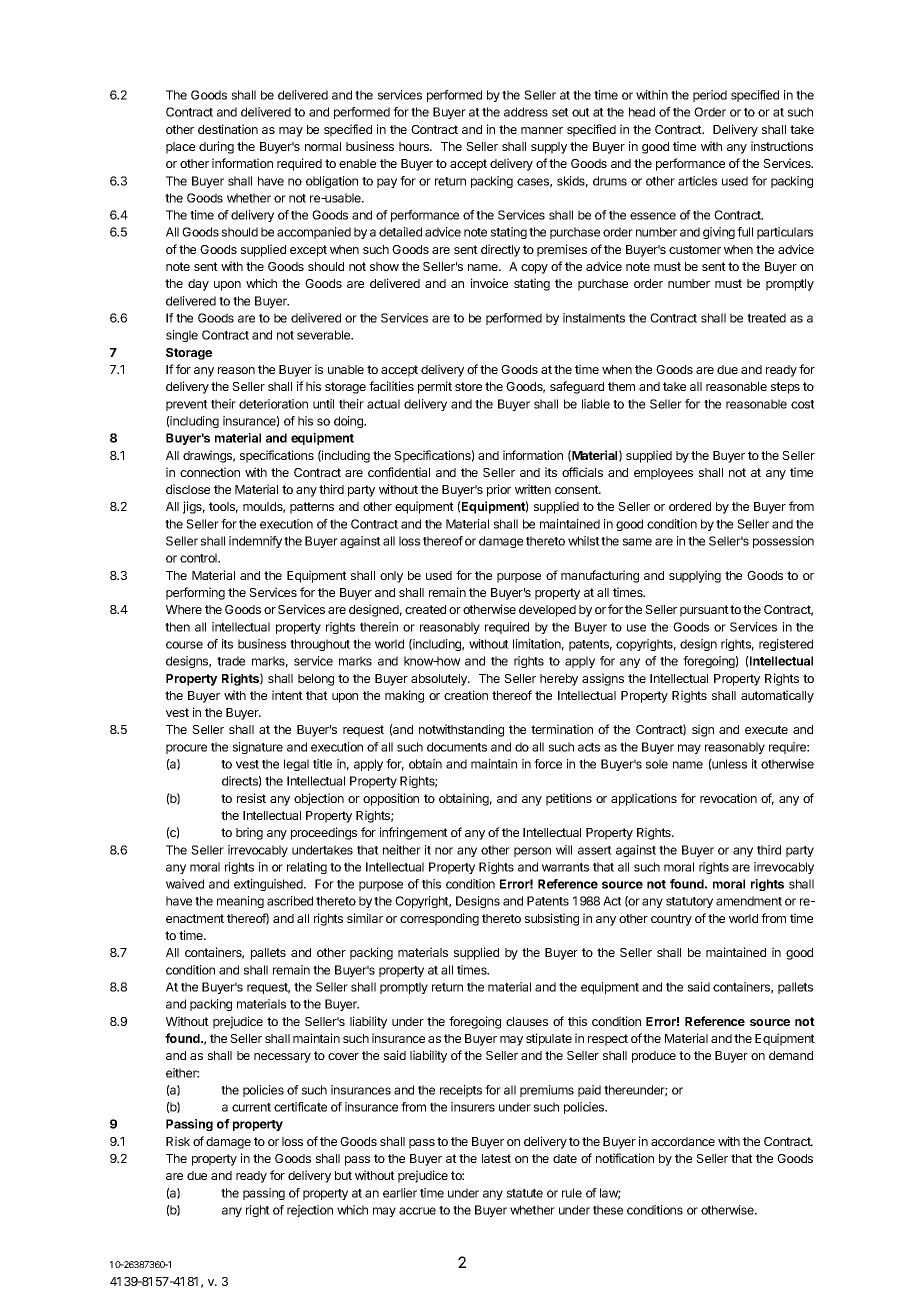 The height and width of the page is (1308, 924). Describe the element at coordinates (240, 902) in the page. I see `meaning` at that location.
